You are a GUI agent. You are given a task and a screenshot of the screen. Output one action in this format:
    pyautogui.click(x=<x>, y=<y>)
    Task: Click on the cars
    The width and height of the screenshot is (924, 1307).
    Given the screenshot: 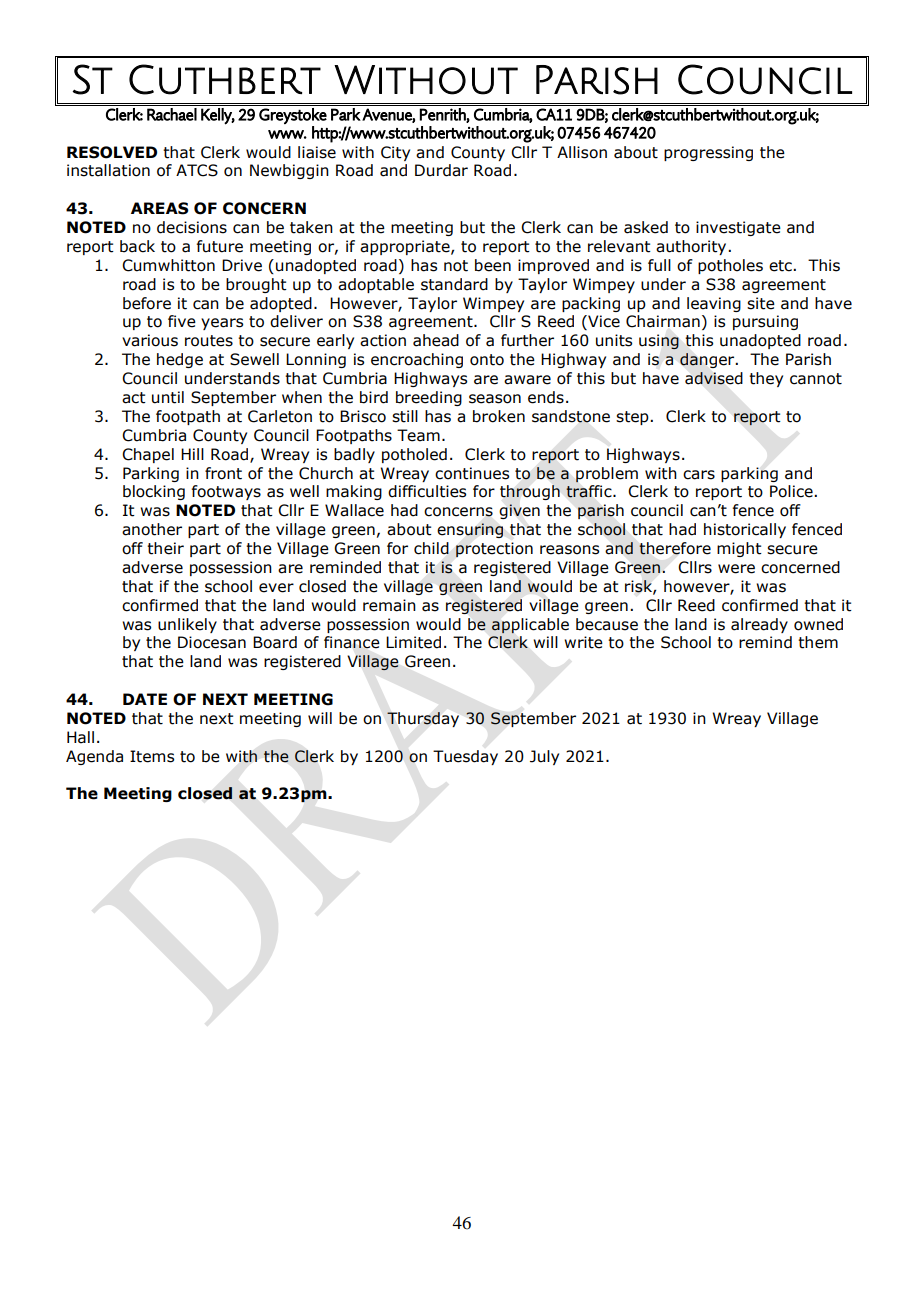 What is the action you would take?
    pyautogui.click(x=699, y=475)
